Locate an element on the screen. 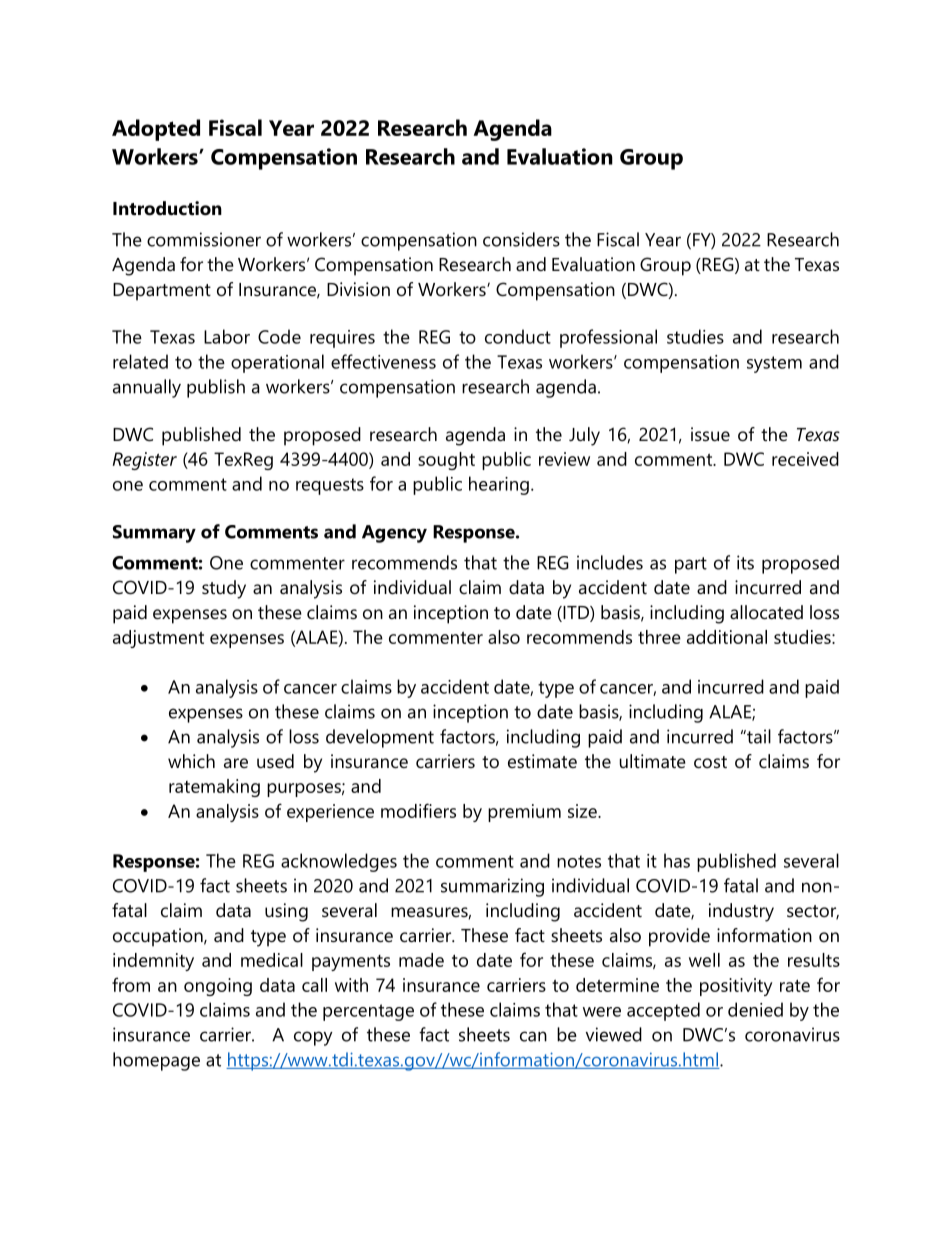 This screenshot has width=952, height=1233. adjustment is located at coordinates (158, 639).
